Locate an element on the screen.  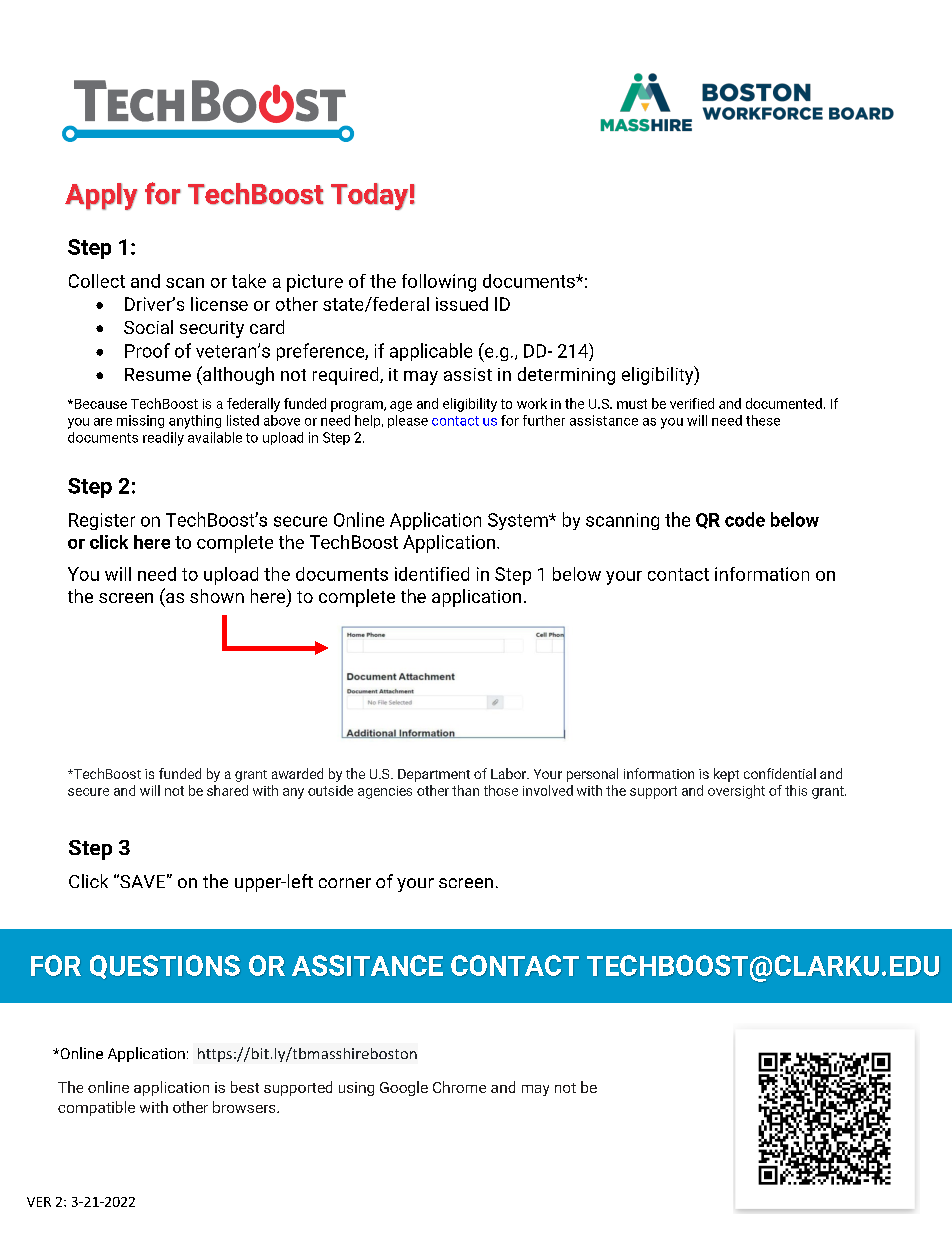
Register is located at coordinates (102, 521).
